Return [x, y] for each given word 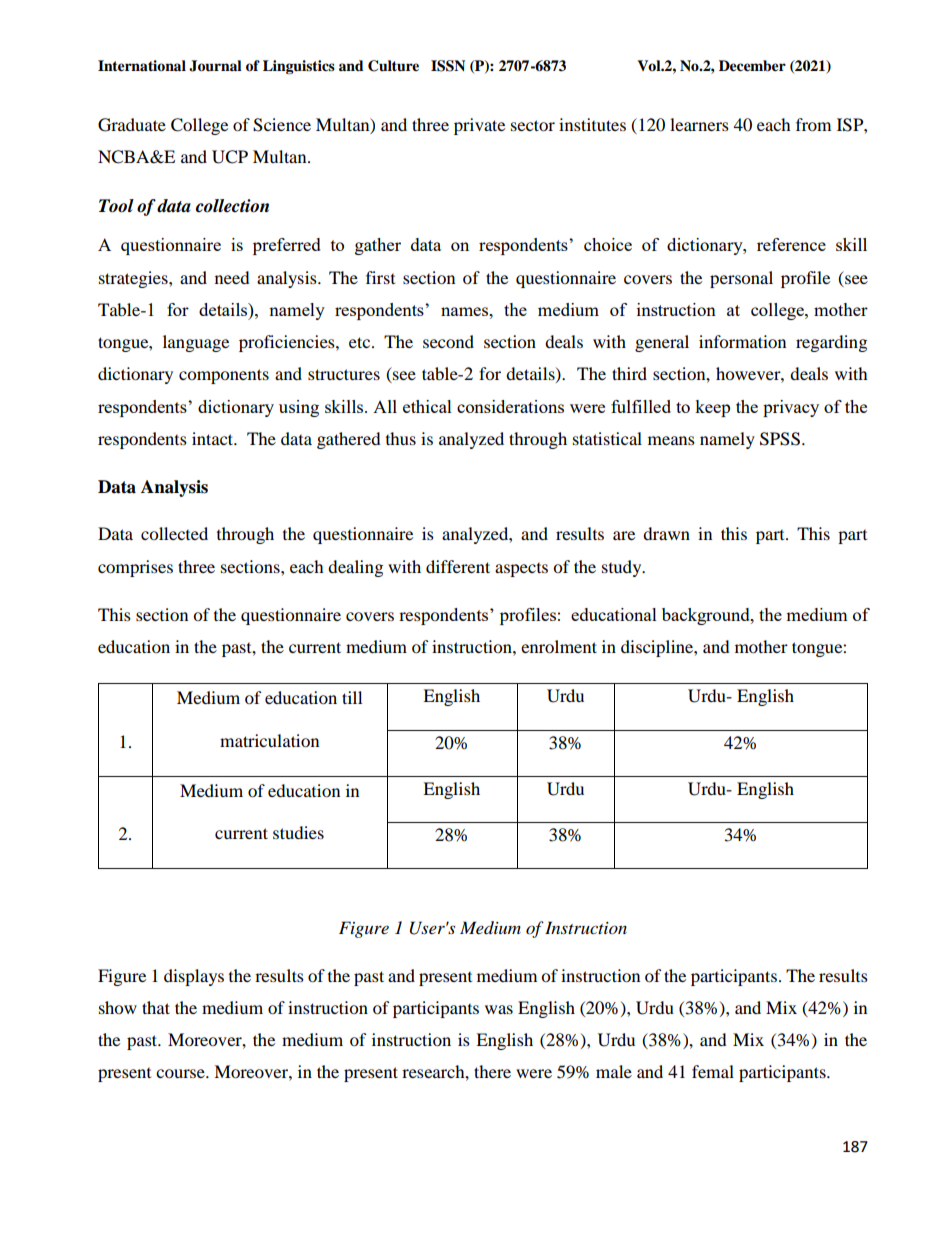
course [181, 1073]
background [707, 616]
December [752, 66]
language [196, 343]
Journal [215, 66]
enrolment [559, 646]
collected [174, 533]
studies [298, 832]
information [742, 341]
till [352, 697]
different [458, 566]
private [479, 126]
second [448, 341]
